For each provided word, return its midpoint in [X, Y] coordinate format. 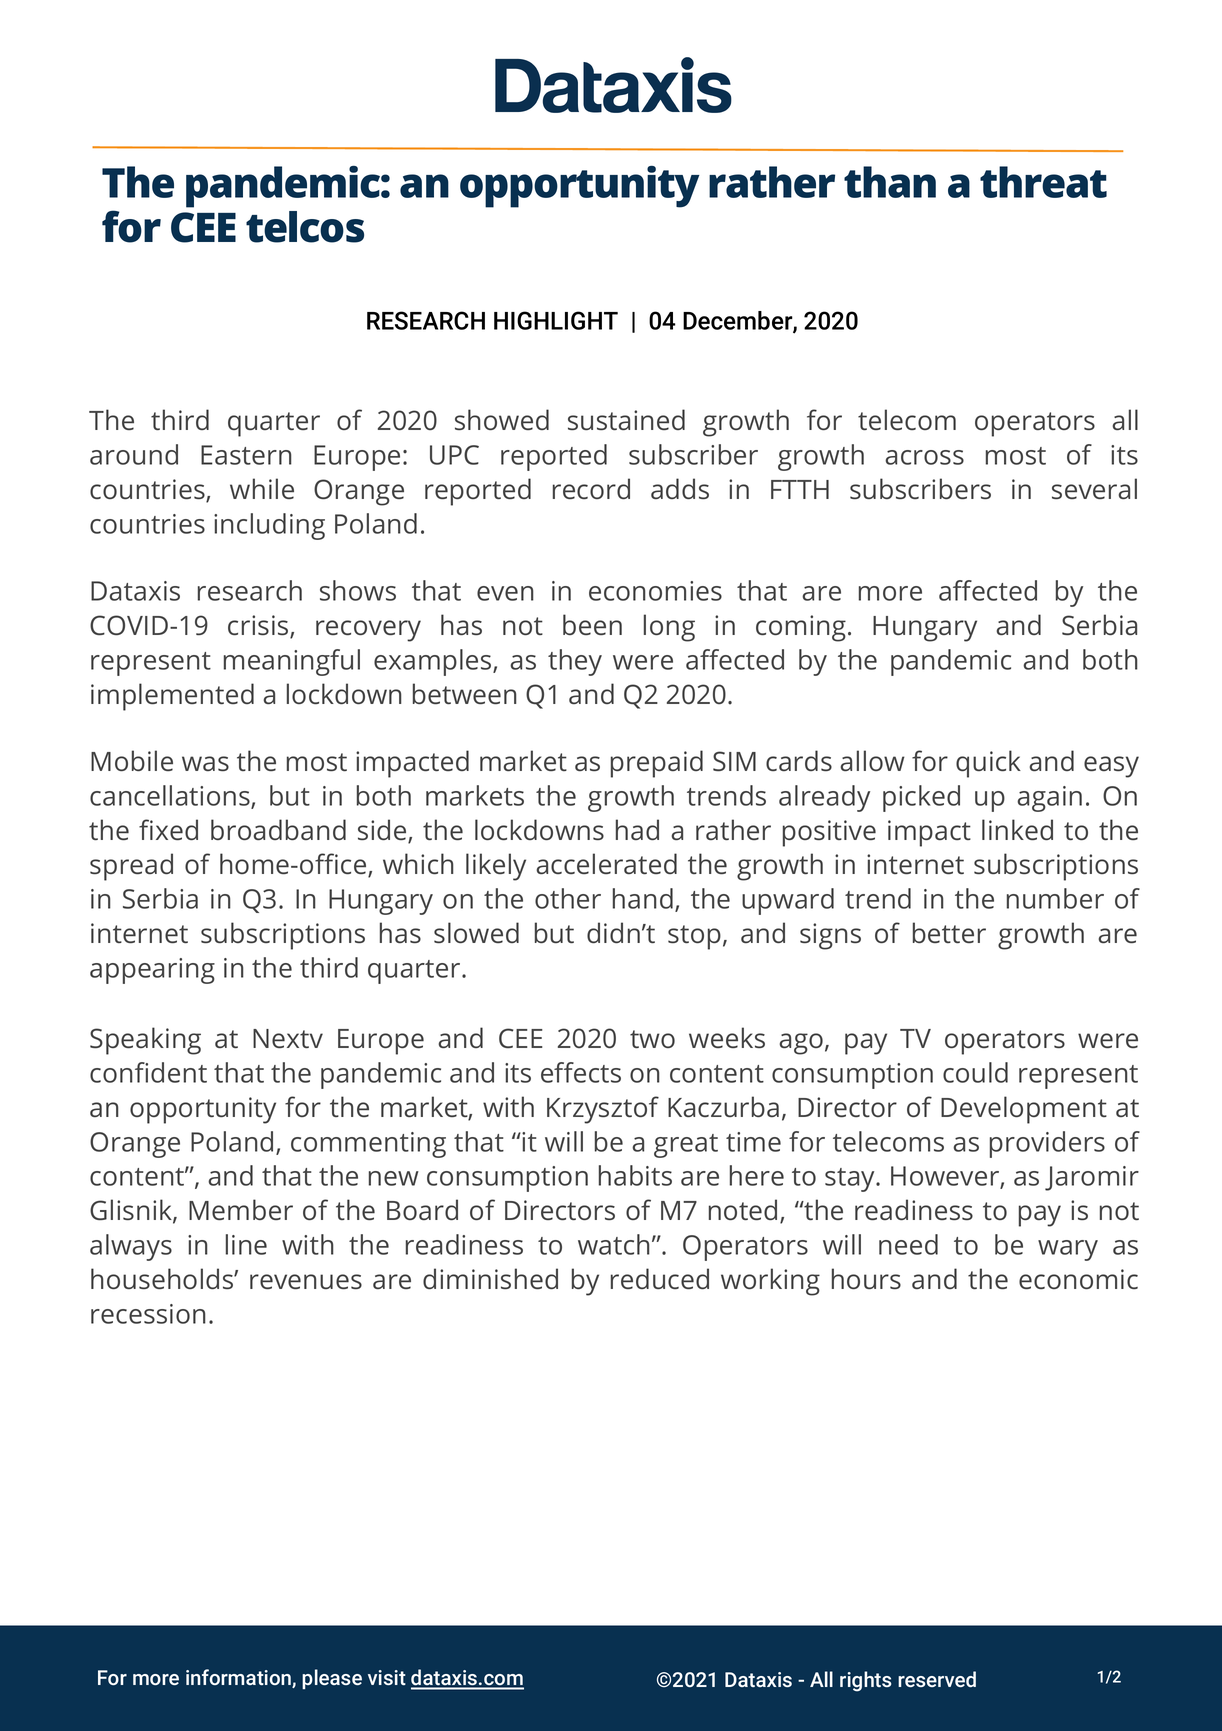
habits [635, 1175]
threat [1043, 182]
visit [387, 1677]
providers [1047, 1144]
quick [988, 764]
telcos [305, 227]
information [239, 1678]
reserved [937, 1679]
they [575, 662]
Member [241, 1209]
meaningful [292, 662]
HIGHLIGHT [556, 320]
